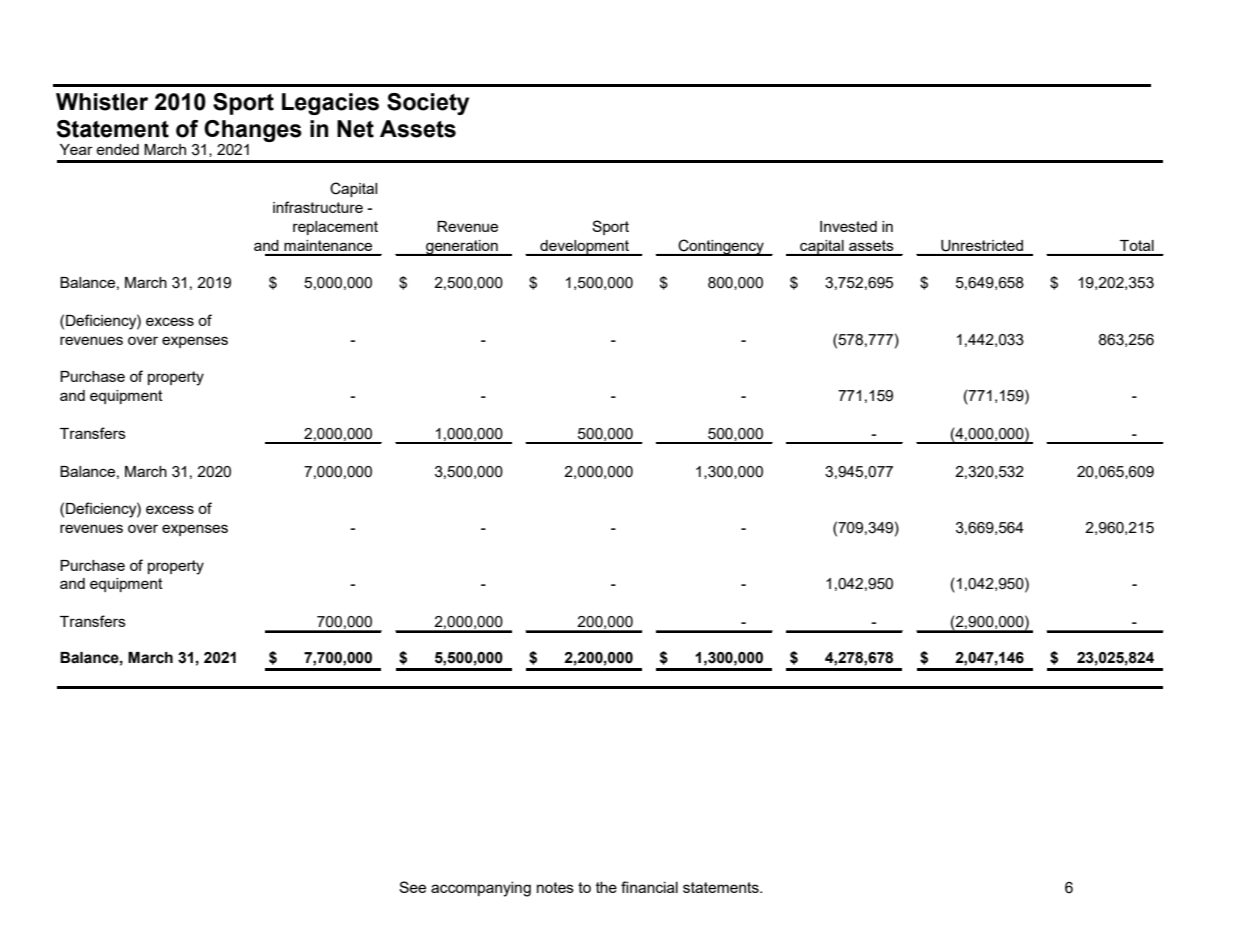  I want to click on accompanying, so click(481, 889).
